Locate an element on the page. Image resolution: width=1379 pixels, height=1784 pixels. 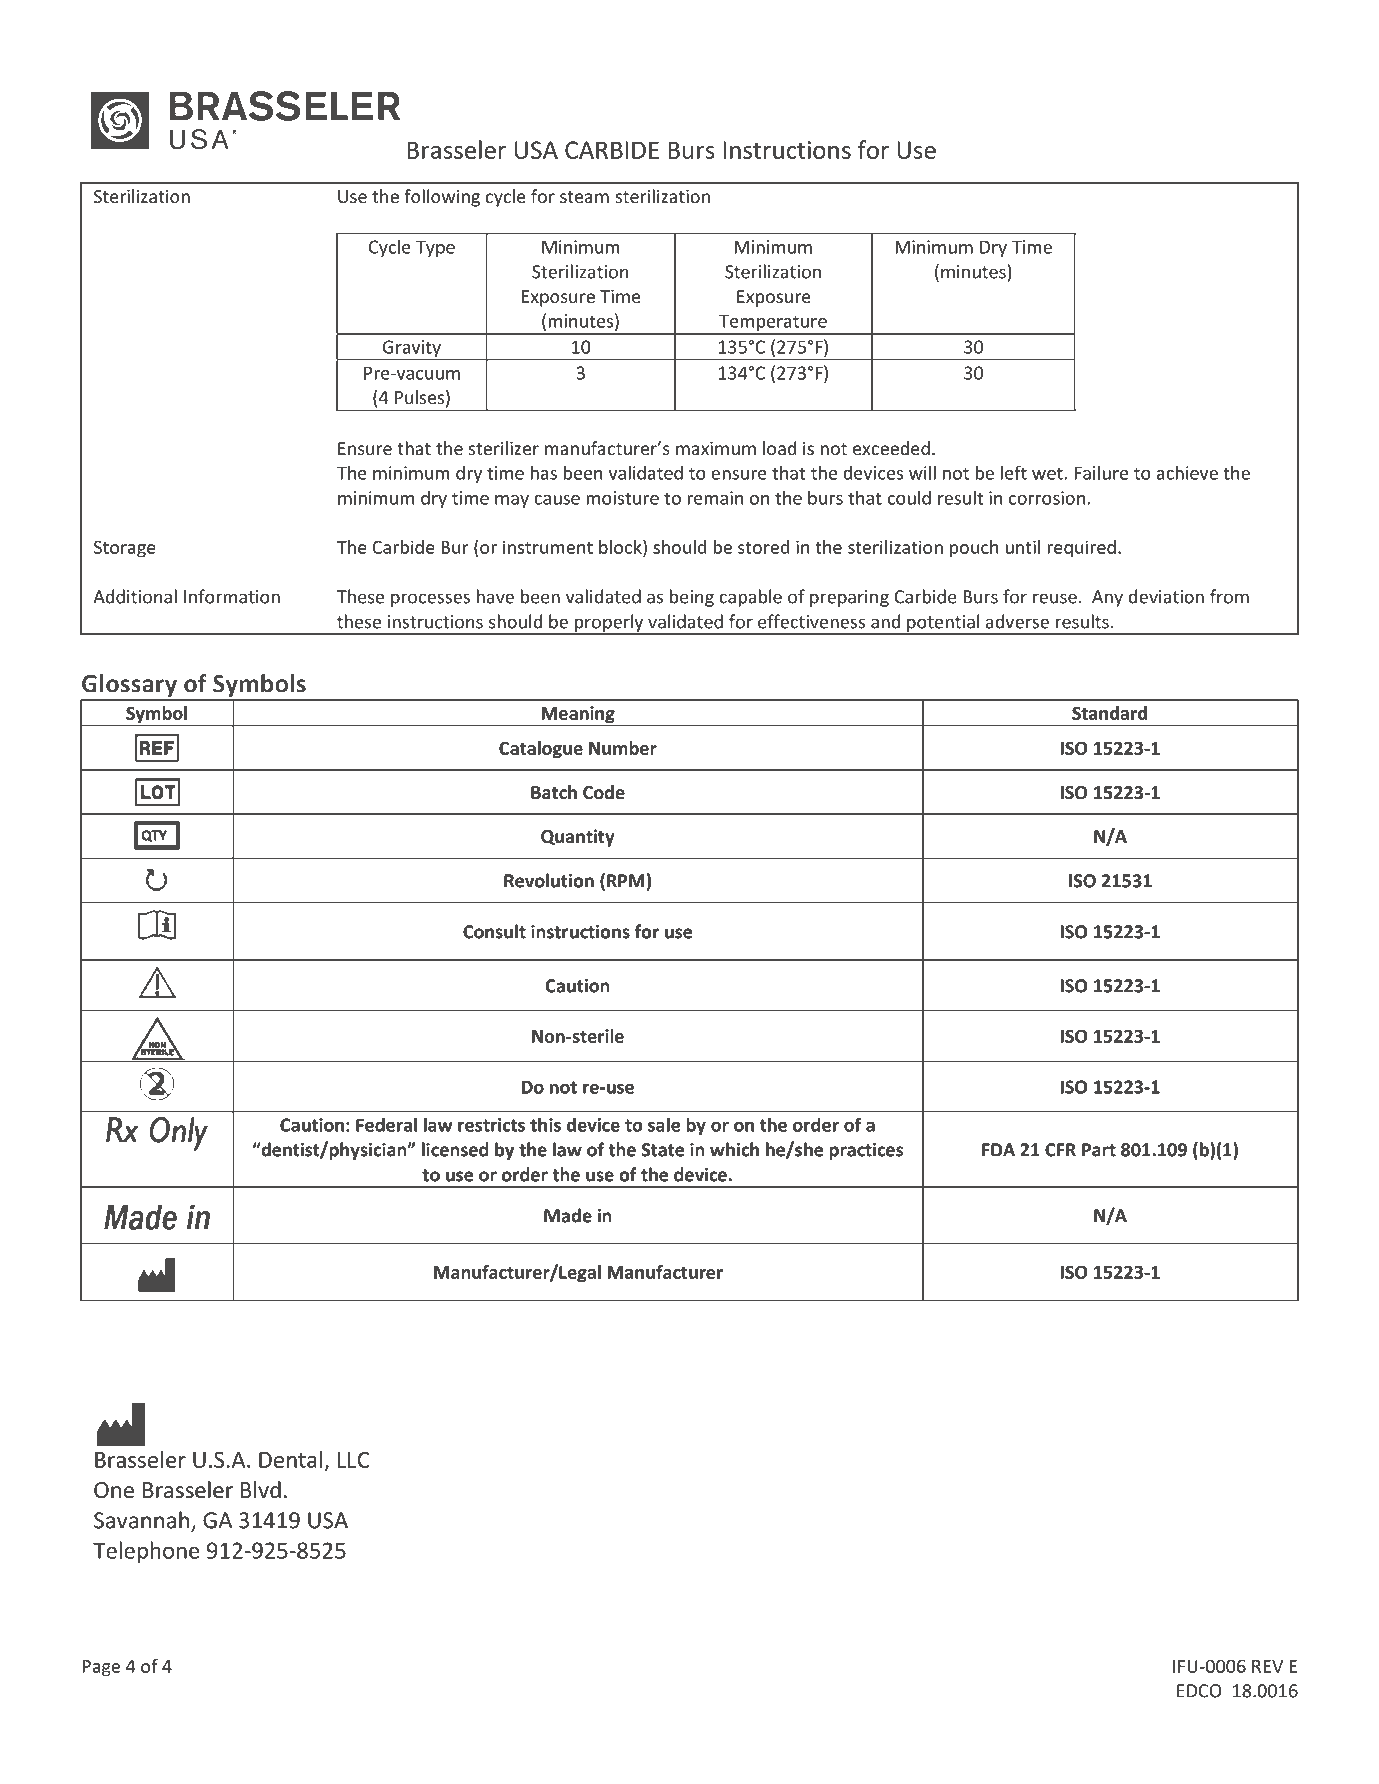
Temperature is located at coordinates (773, 324).
